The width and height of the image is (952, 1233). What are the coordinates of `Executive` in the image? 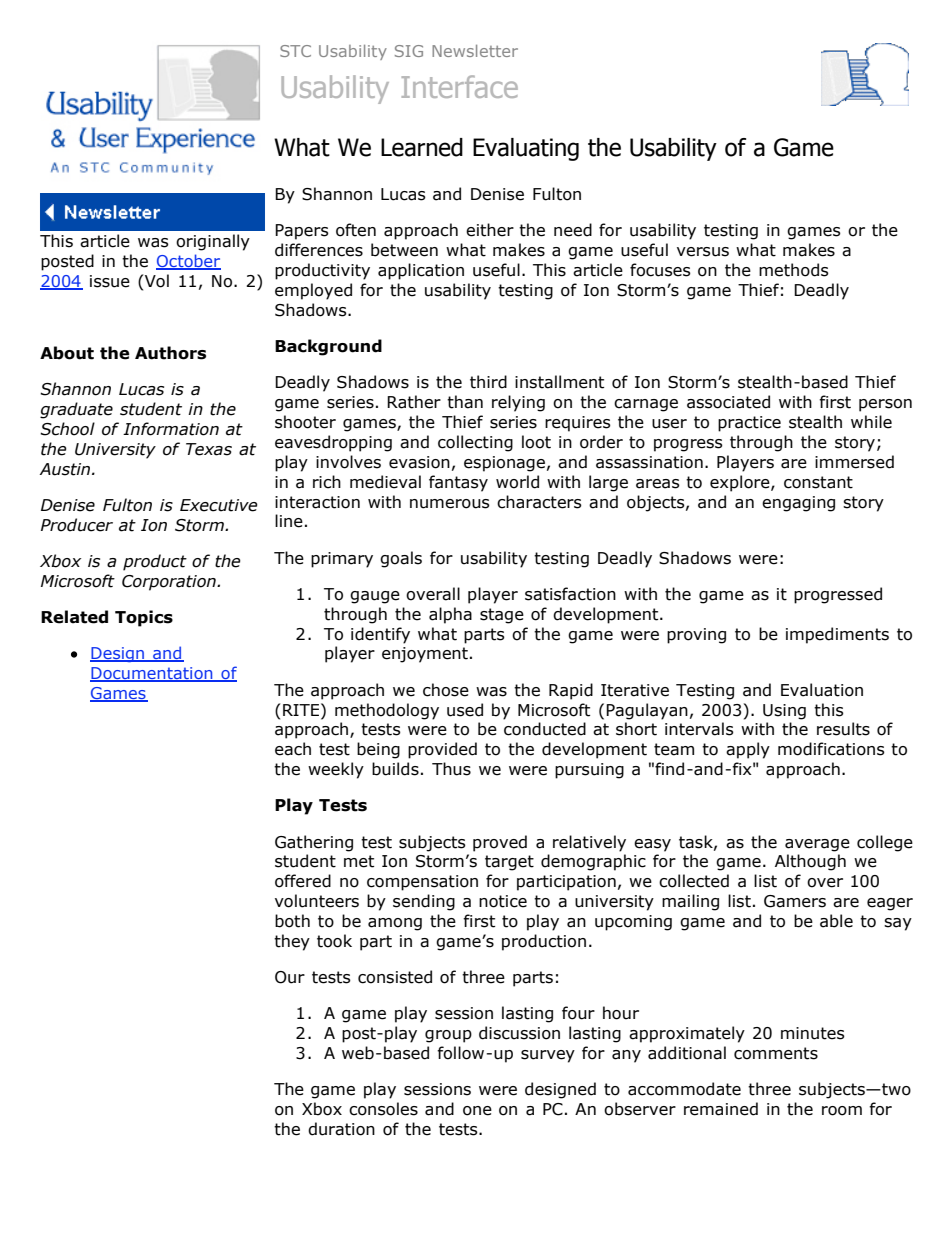 It's located at (219, 505).
